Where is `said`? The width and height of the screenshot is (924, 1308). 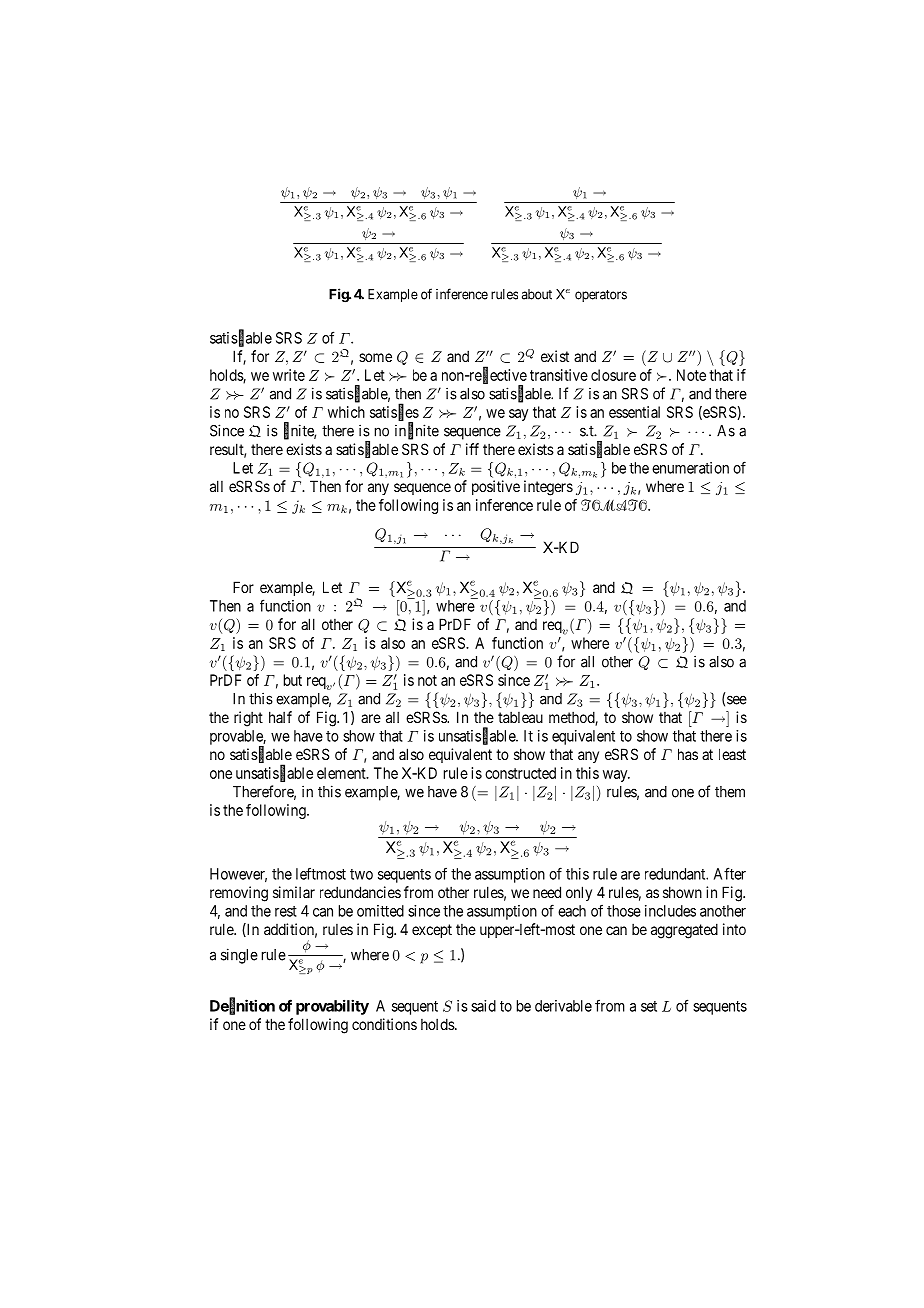
said is located at coordinates (483, 1006).
